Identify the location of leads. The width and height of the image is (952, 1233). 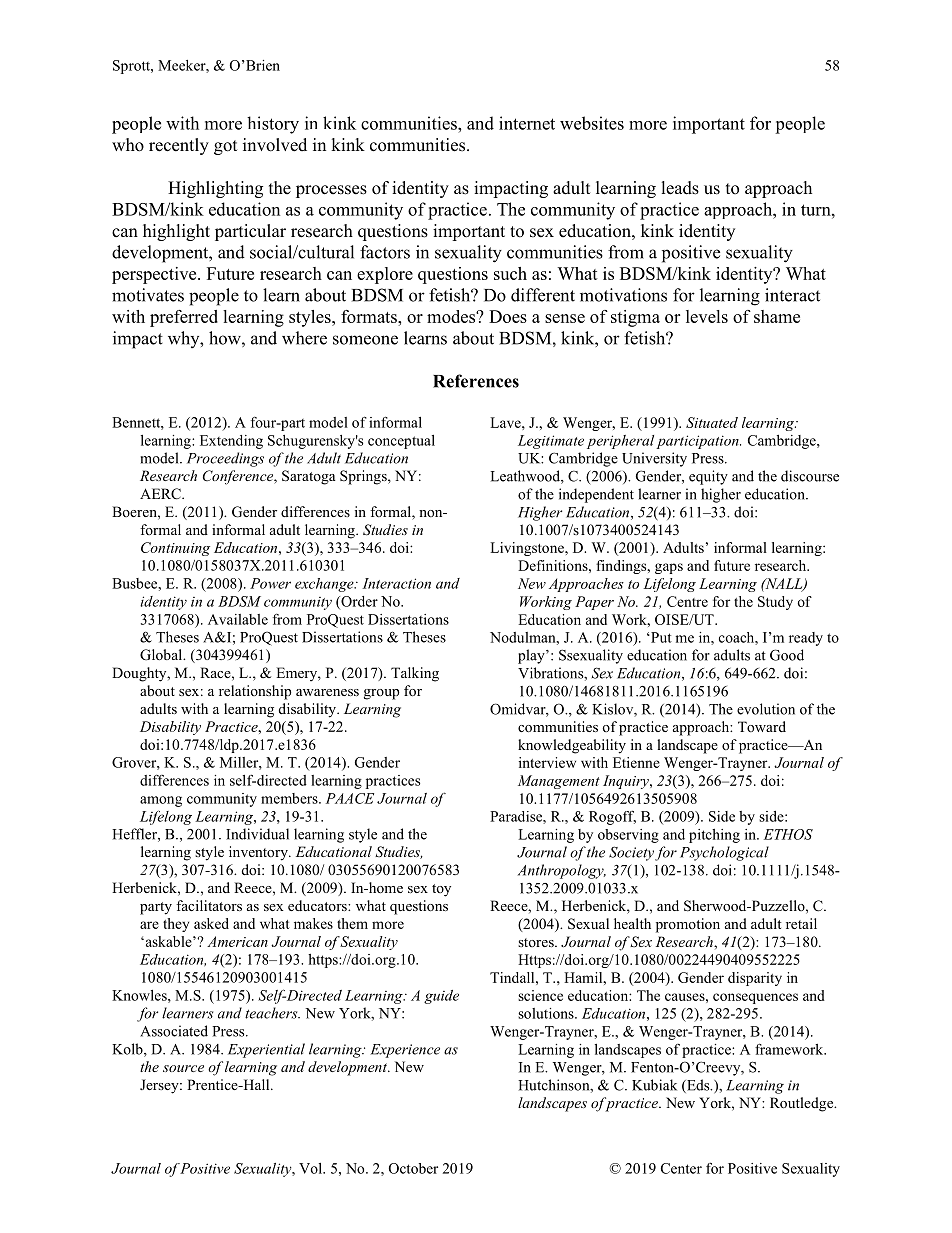
(680, 188).
